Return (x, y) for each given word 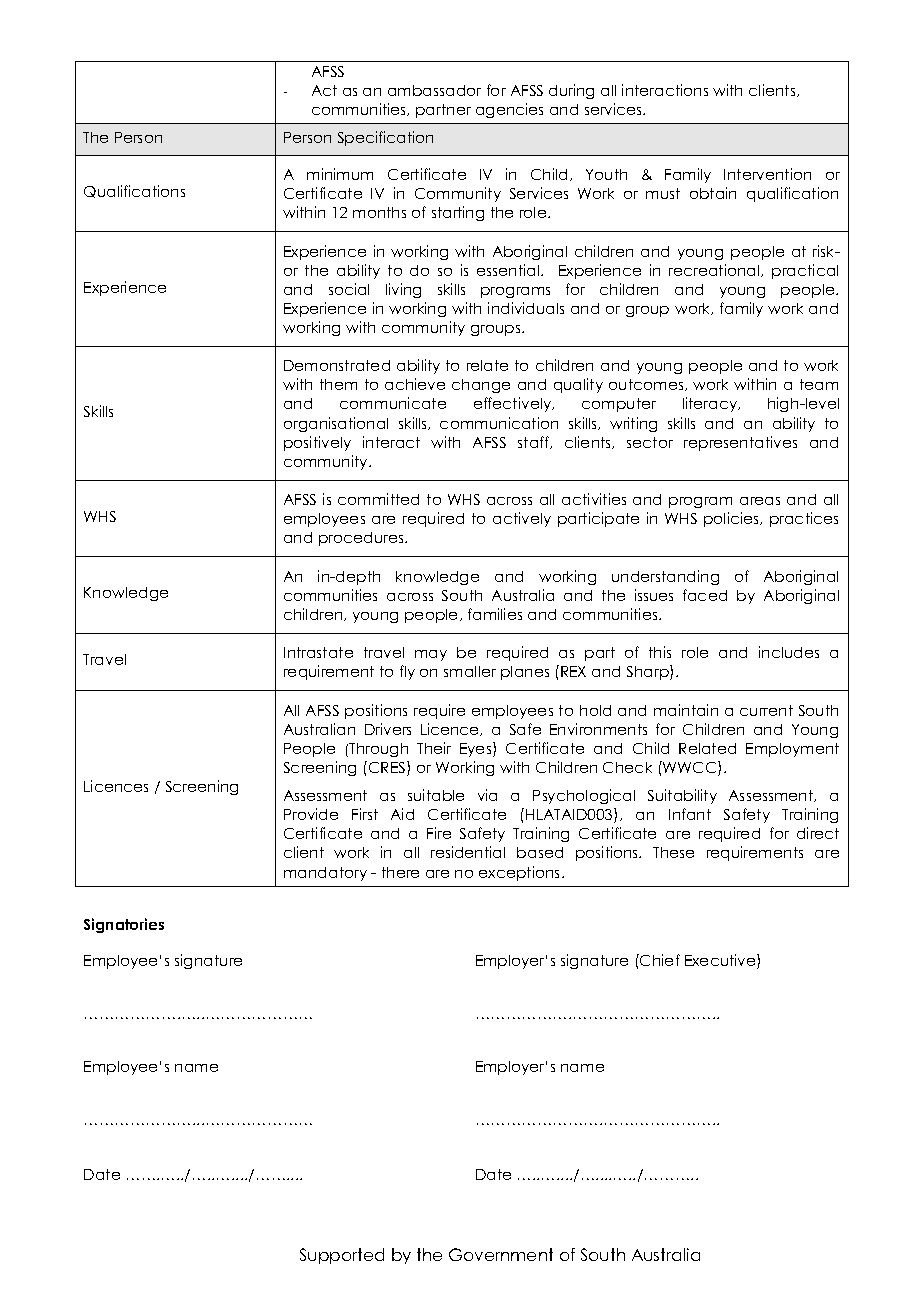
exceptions (521, 873)
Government (501, 1254)
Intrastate (318, 652)
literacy (711, 404)
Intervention (767, 174)
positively (317, 443)
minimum (340, 174)
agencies (509, 110)
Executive (721, 961)
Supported (342, 1256)
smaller (470, 671)
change (481, 386)
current (766, 710)
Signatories (124, 925)
